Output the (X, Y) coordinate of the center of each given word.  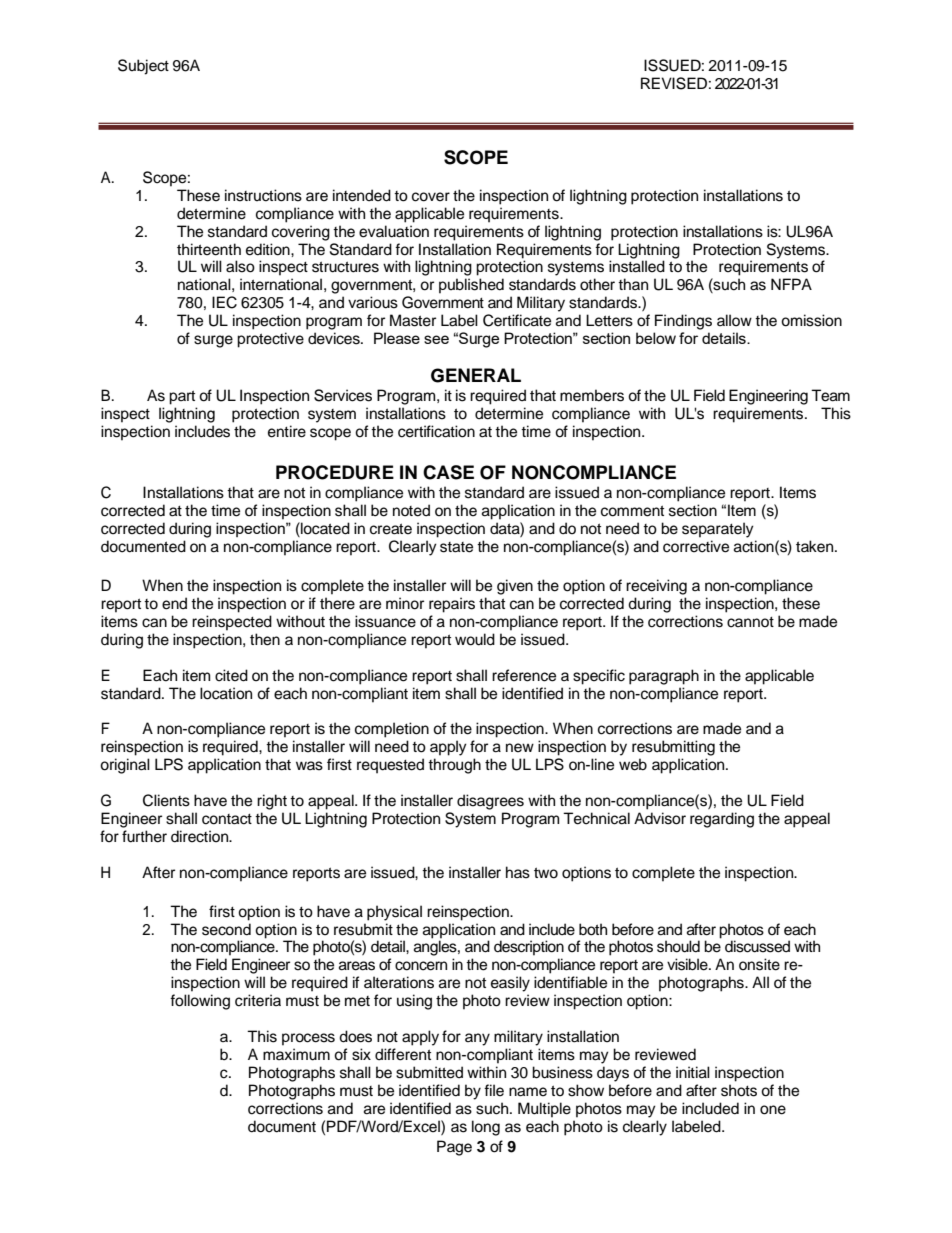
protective (270, 340)
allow (734, 320)
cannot (750, 622)
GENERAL (476, 375)
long (486, 1128)
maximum (296, 1054)
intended (362, 195)
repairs (452, 605)
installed (637, 266)
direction (201, 836)
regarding (722, 820)
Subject (143, 67)
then (265, 639)
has (518, 872)
